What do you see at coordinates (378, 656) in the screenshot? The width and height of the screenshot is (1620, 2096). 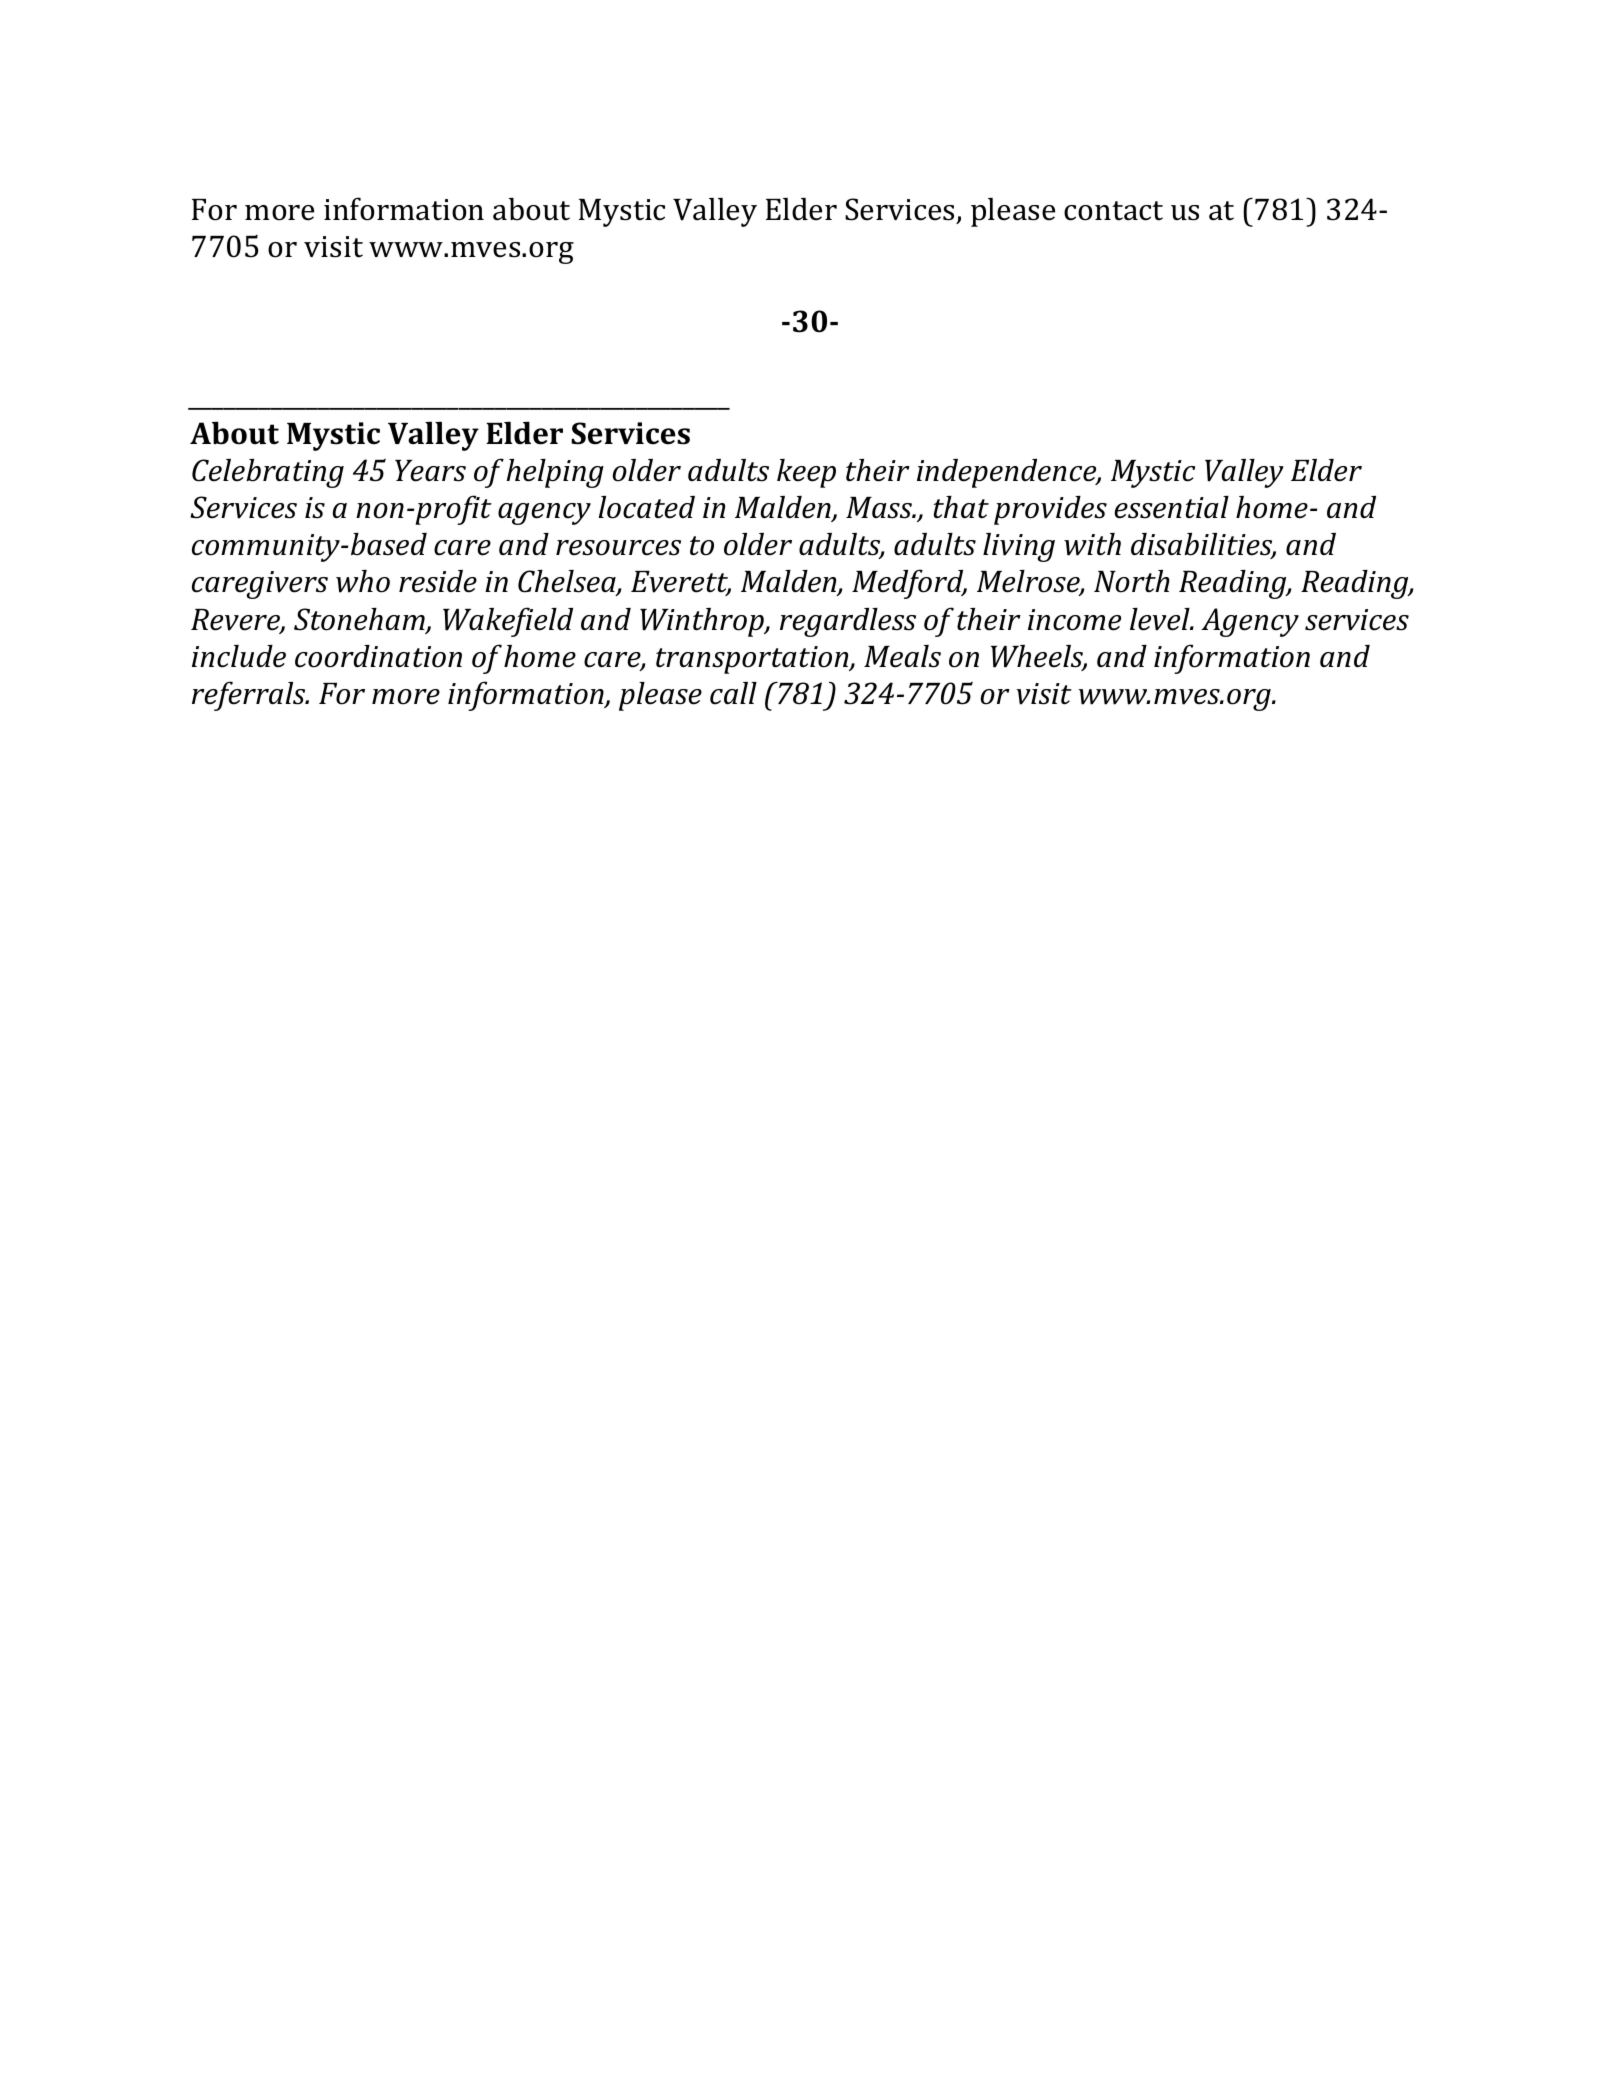 I see `coordination` at bounding box center [378, 656].
